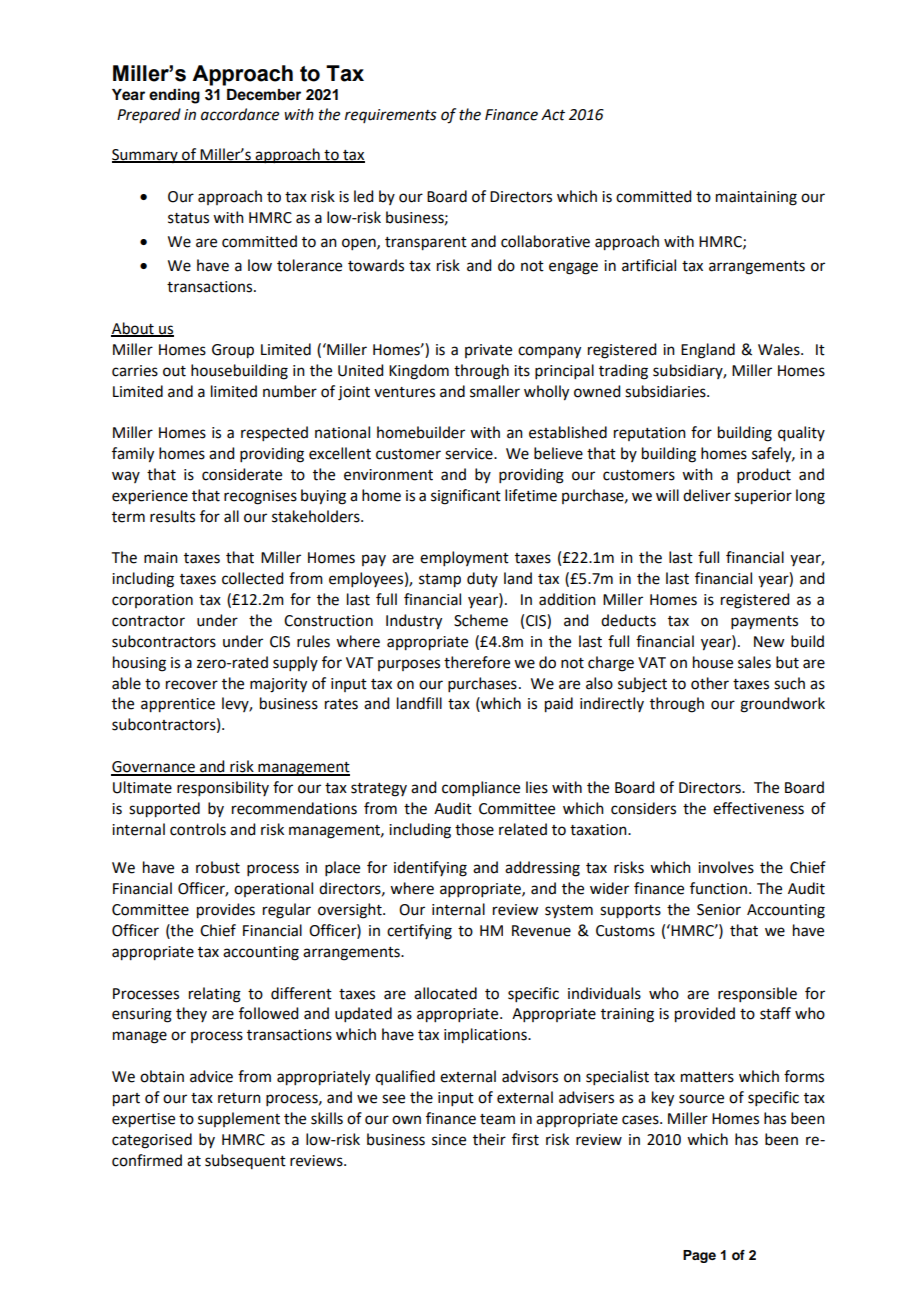  What do you see at coordinates (240, 114) in the screenshot?
I see `accordance` at bounding box center [240, 114].
